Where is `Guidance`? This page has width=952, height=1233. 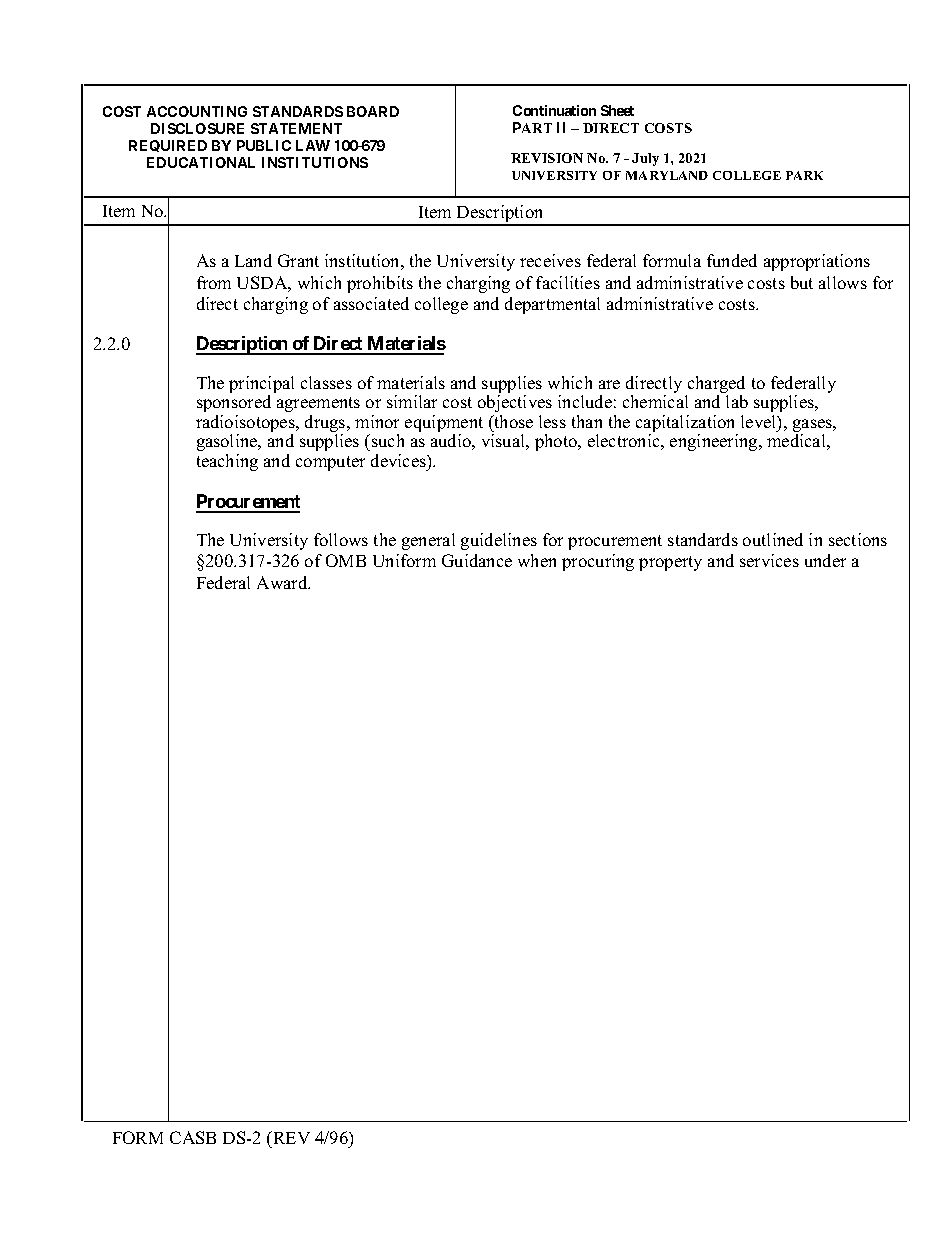
Guidance is located at coordinates (477, 560).
